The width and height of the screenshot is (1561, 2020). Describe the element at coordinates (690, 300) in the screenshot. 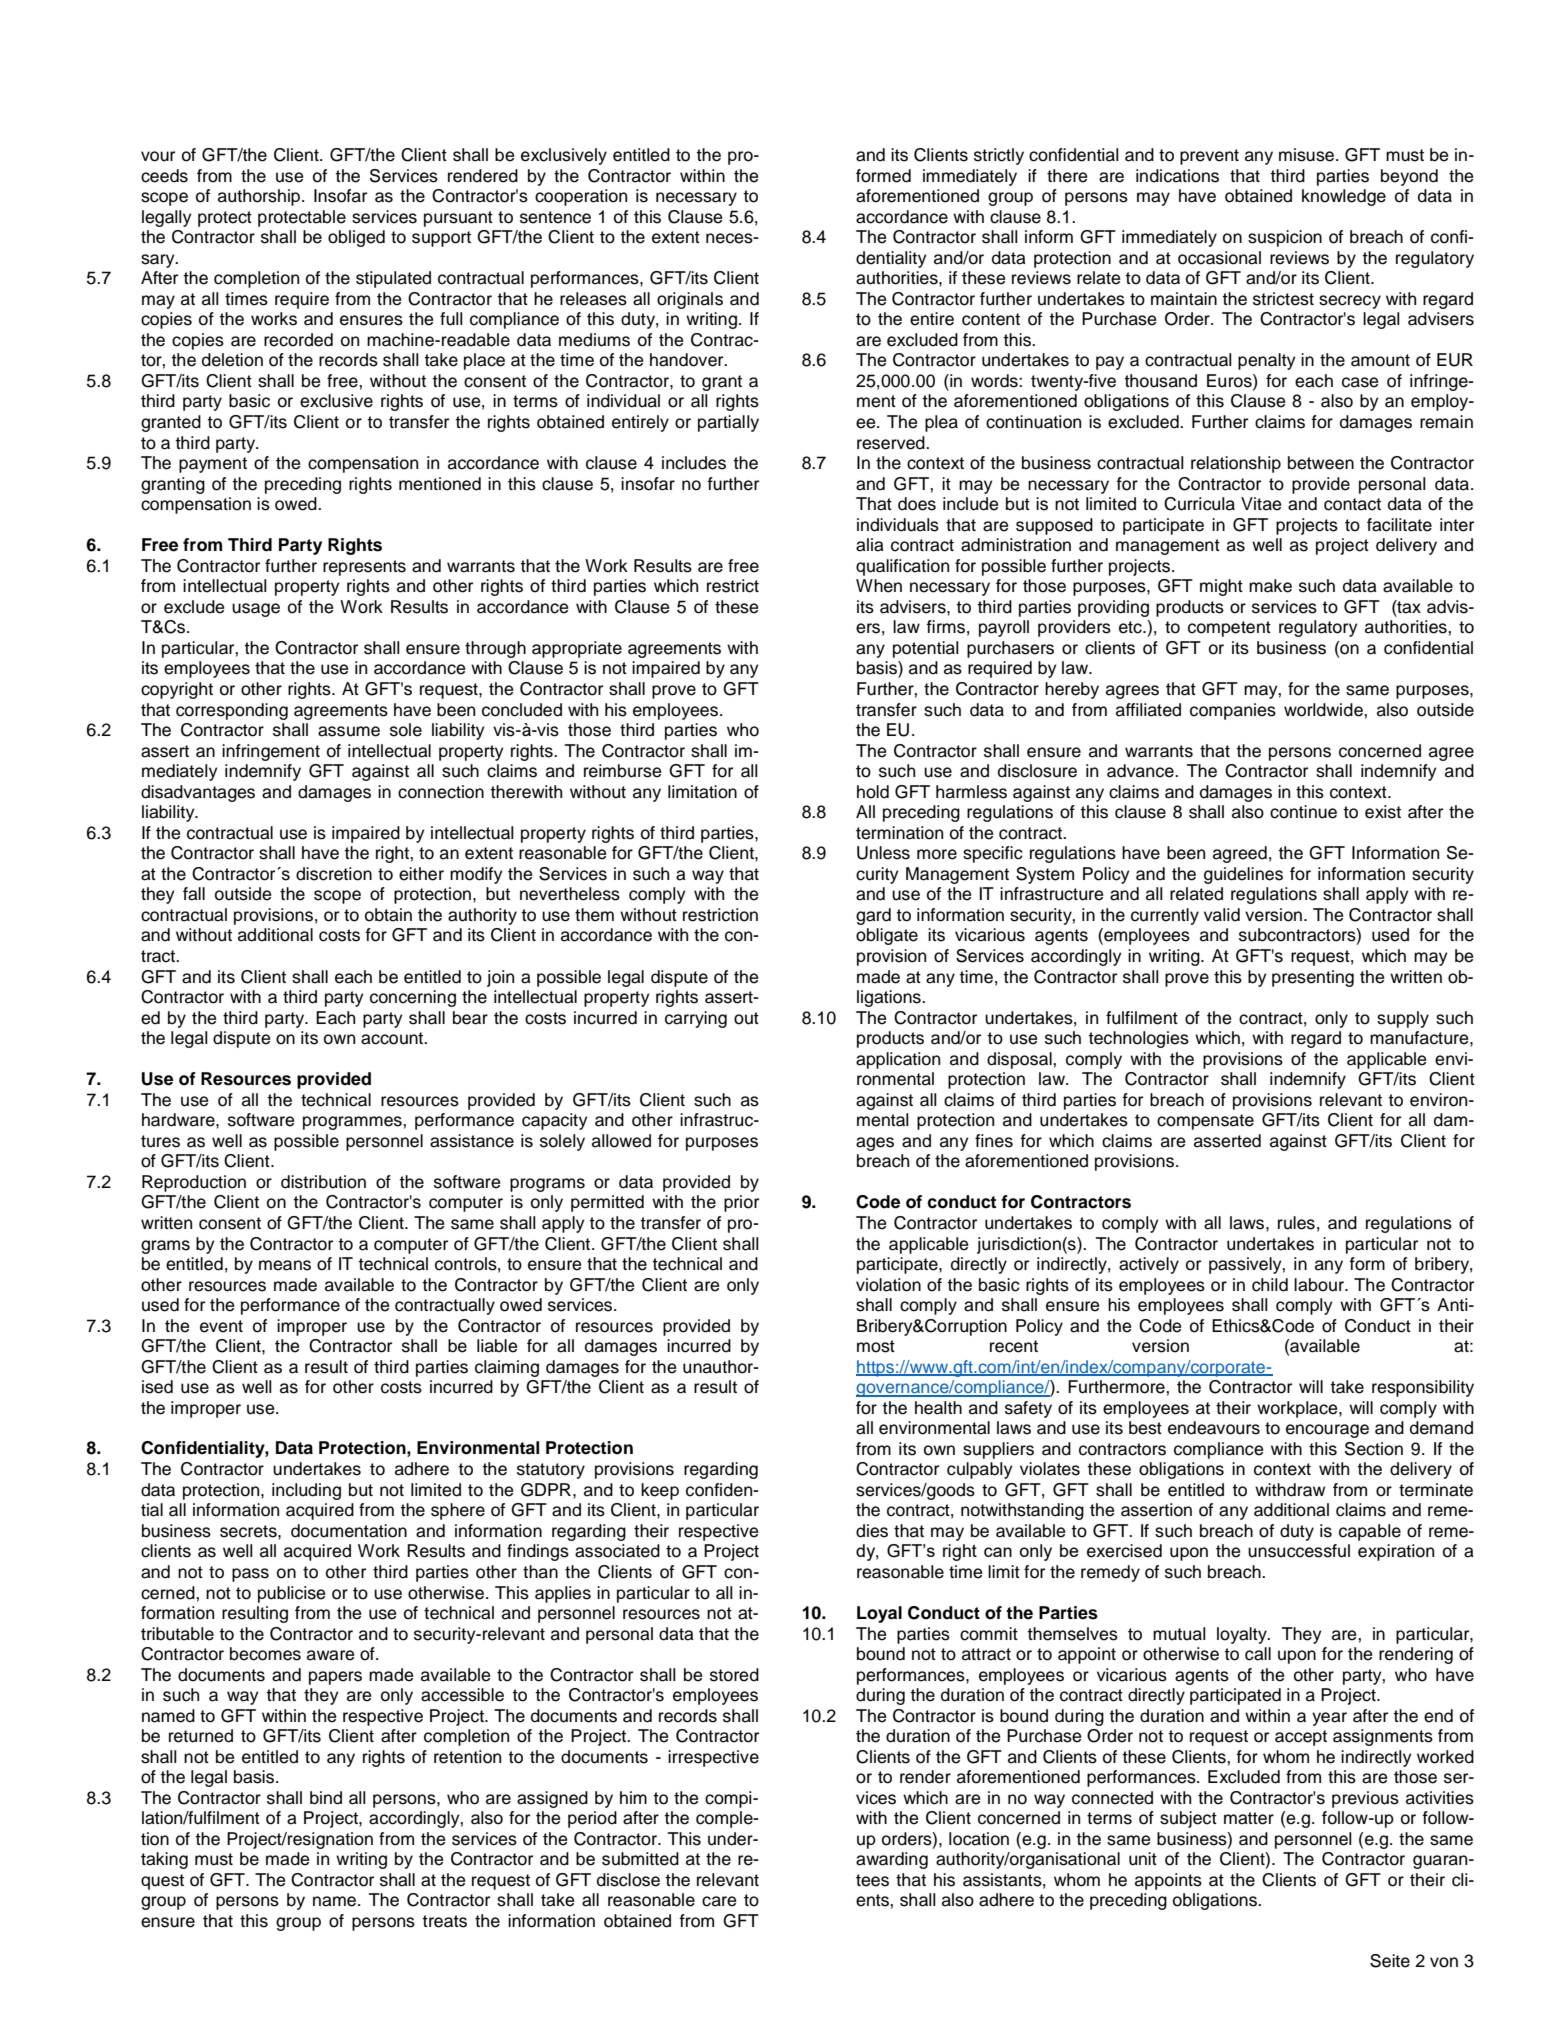

I see `originals` at that location.
